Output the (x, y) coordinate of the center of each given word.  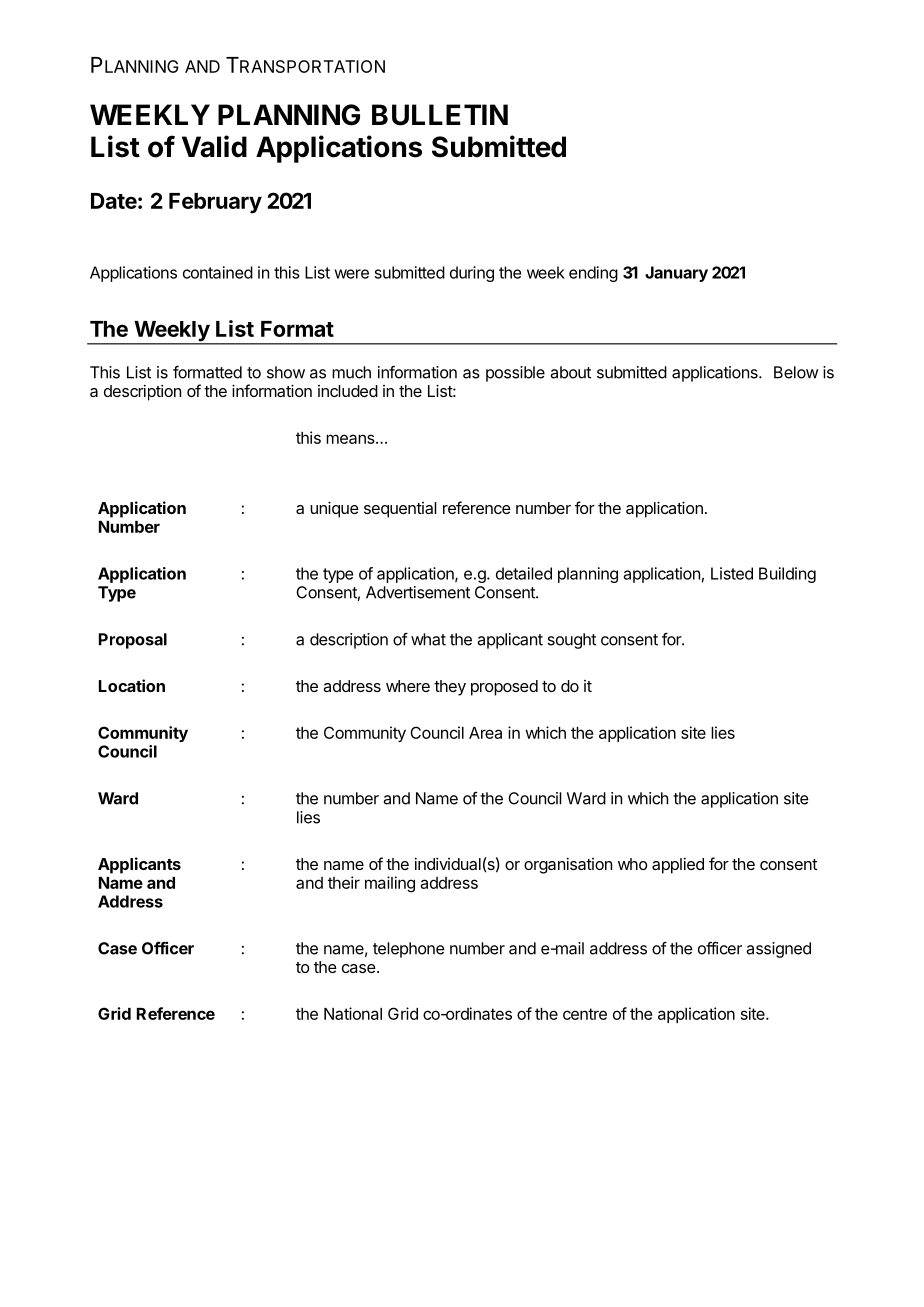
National (353, 1013)
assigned (778, 950)
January (676, 274)
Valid (214, 146)
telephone (409, 950)
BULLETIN (440, 115)
